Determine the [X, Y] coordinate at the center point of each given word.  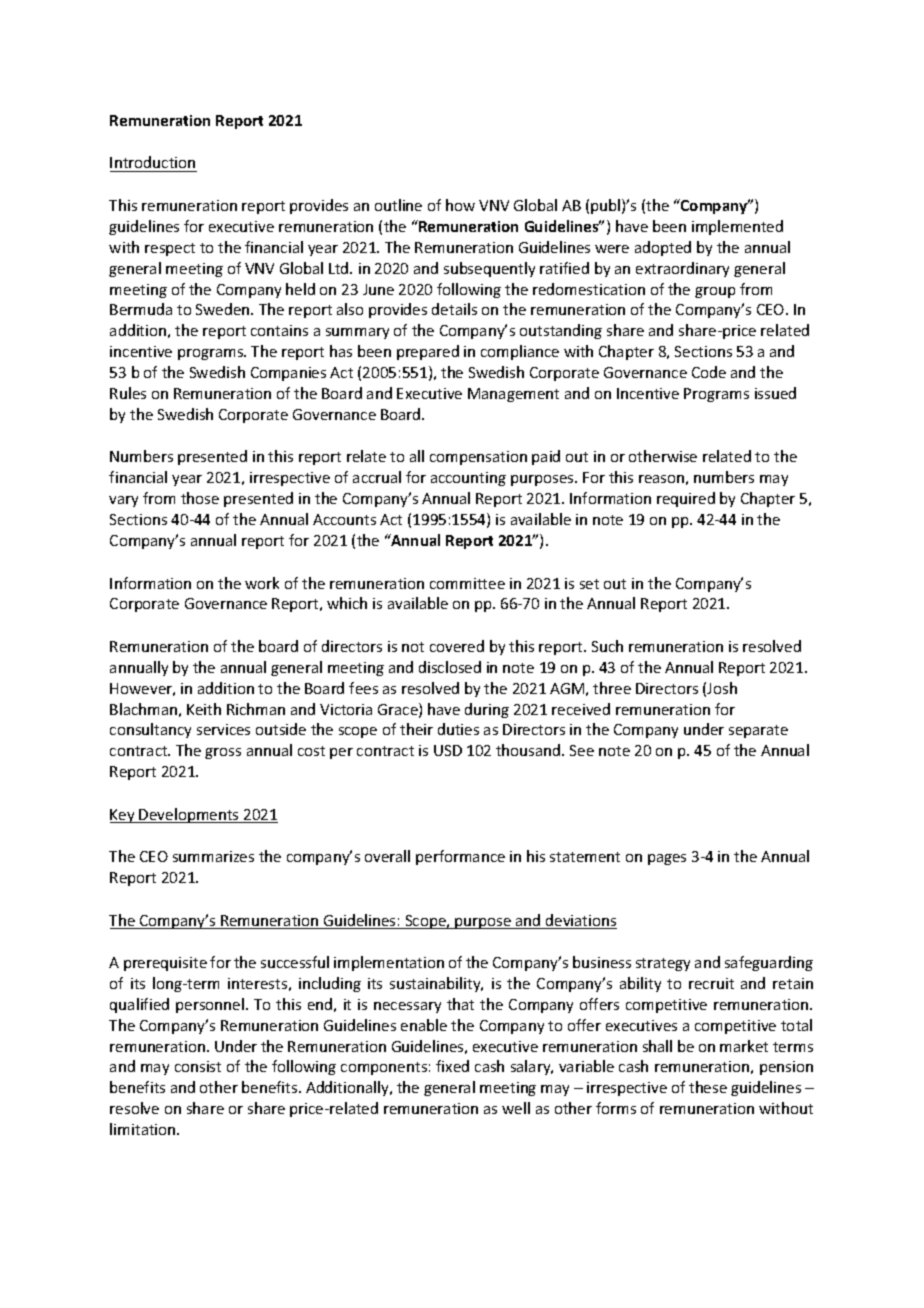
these [708, 1087]
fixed [452, 1066]
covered [457, 646]
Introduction [152, 162]
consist [198, 1066]
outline [398, 205]
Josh [722, 688]
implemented [737, 227]
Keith [204, 709]
